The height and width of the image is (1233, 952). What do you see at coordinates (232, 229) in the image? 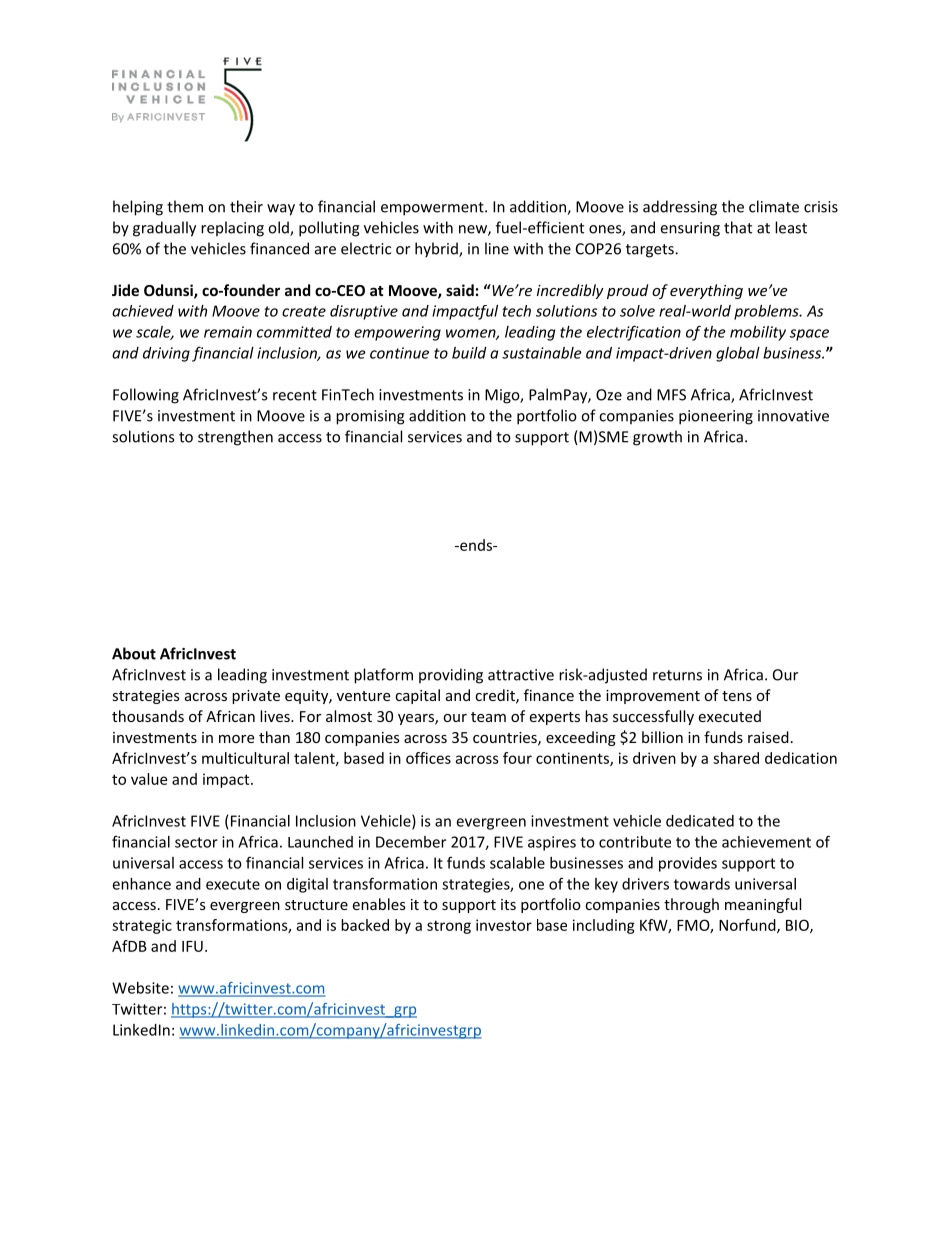
I see `replacing` at bounding box center [232, 229].
